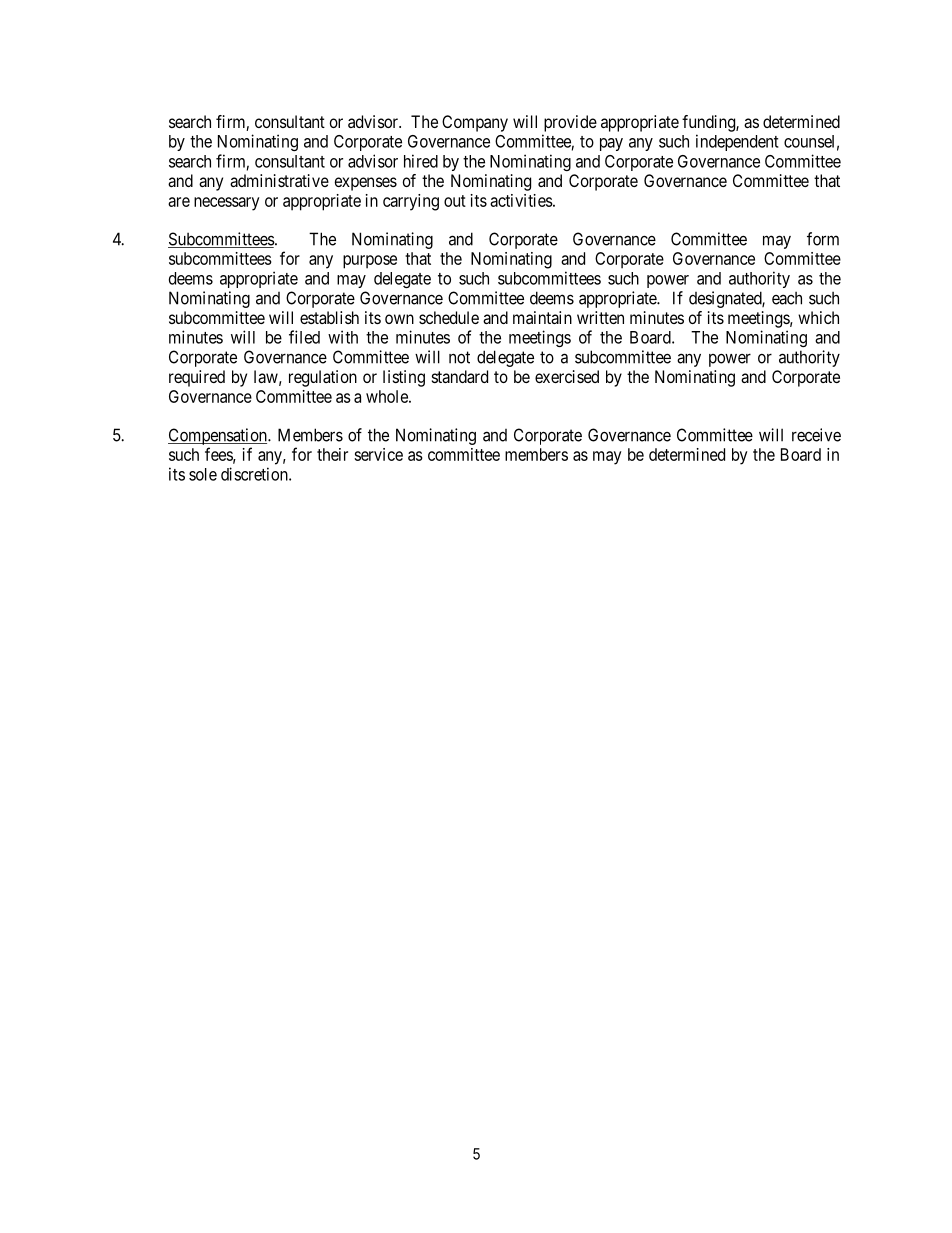 This document has width=952, height=1233. What do you see at coordinates (203, 474) in the document?
I see `sole` at bounding box center [203, 474].
